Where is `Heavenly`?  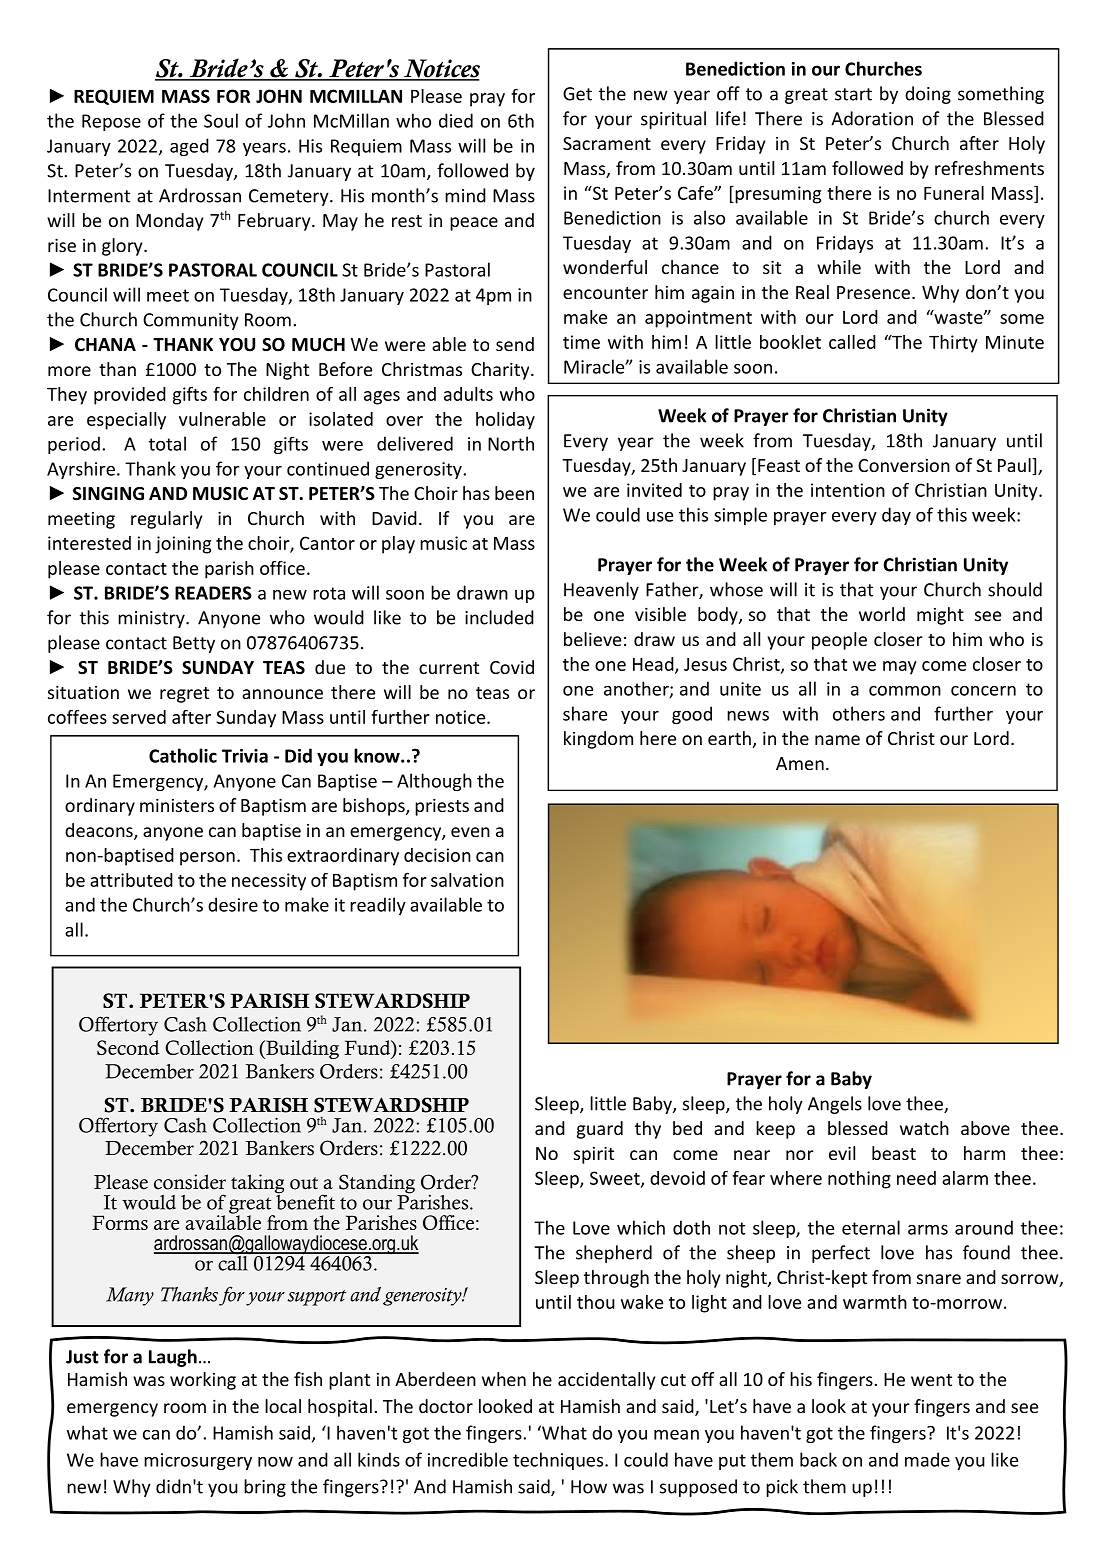 Heavenly is located at coordinates (601, 591).
